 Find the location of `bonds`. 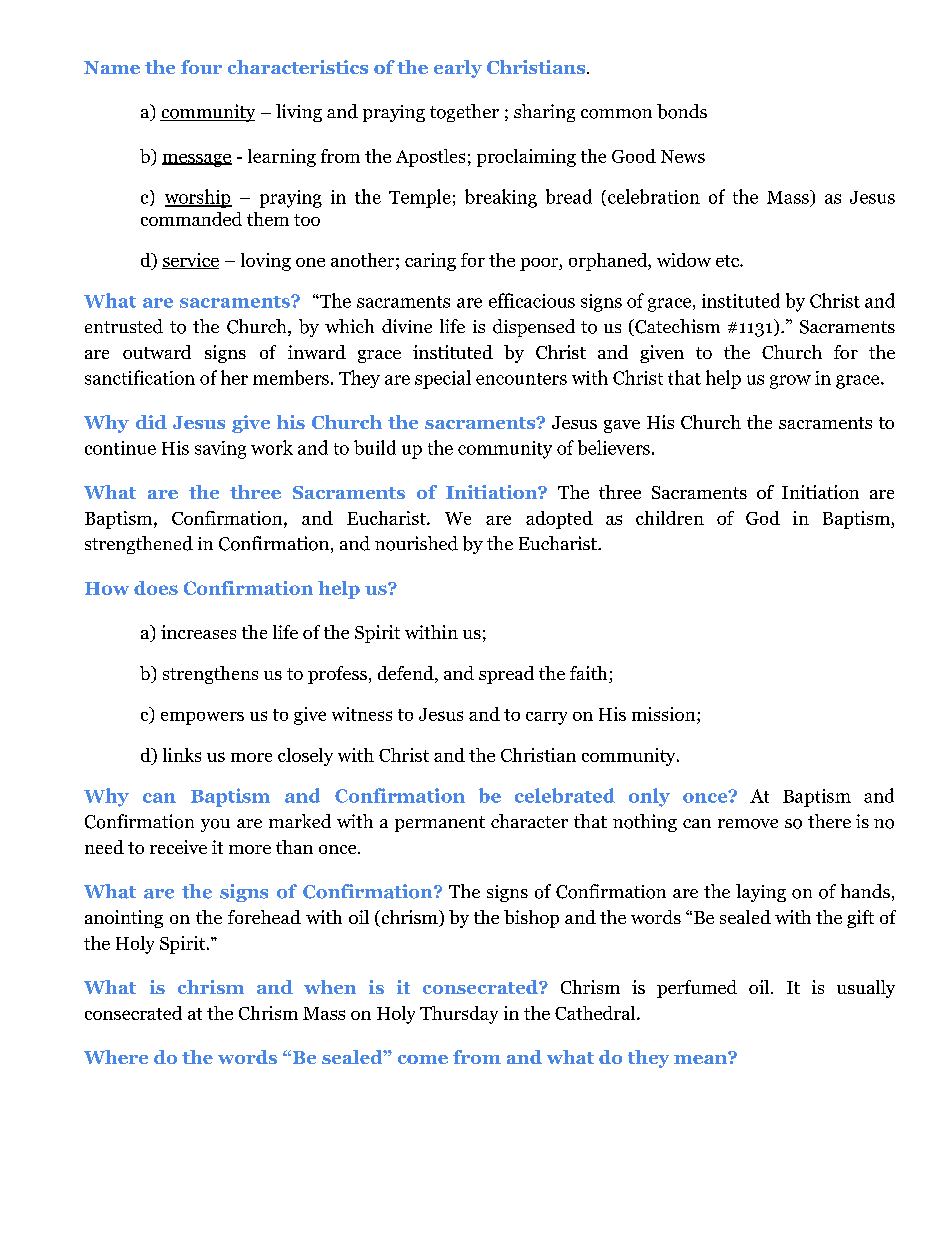

bonds is located at coordinates (682, 111).
